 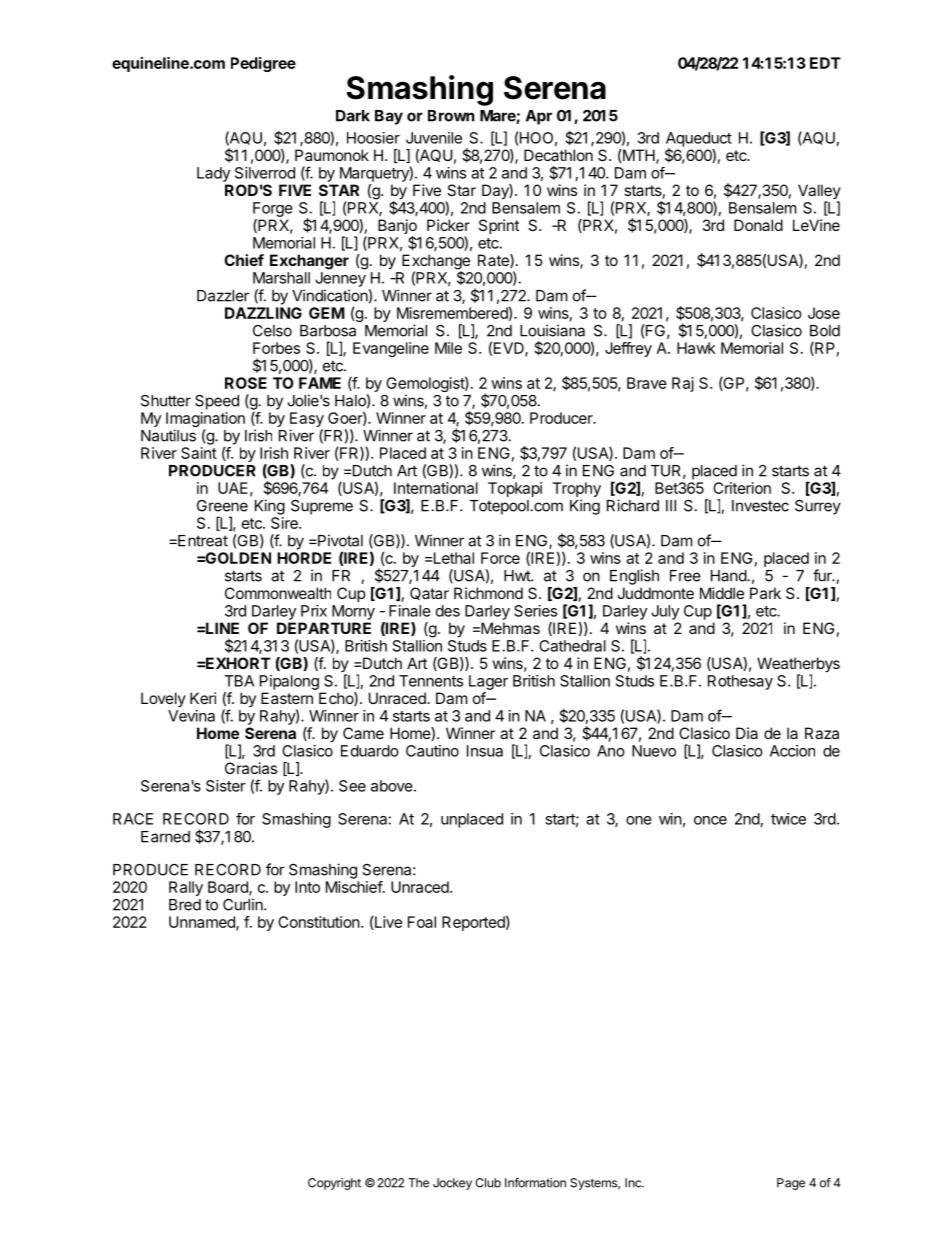 I want to click on Park, so click(x=765, y=593).
